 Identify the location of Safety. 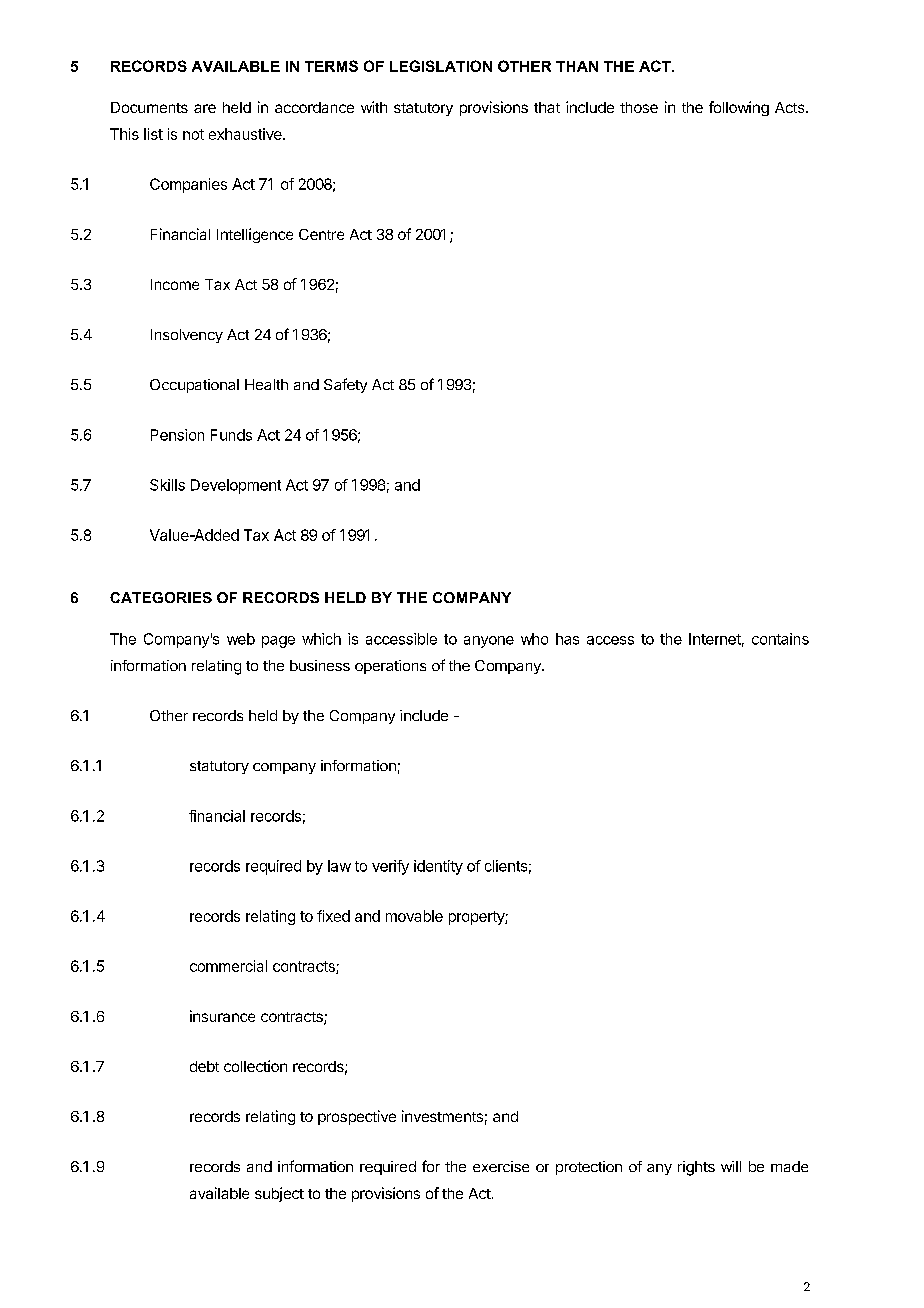
(345, 385).
